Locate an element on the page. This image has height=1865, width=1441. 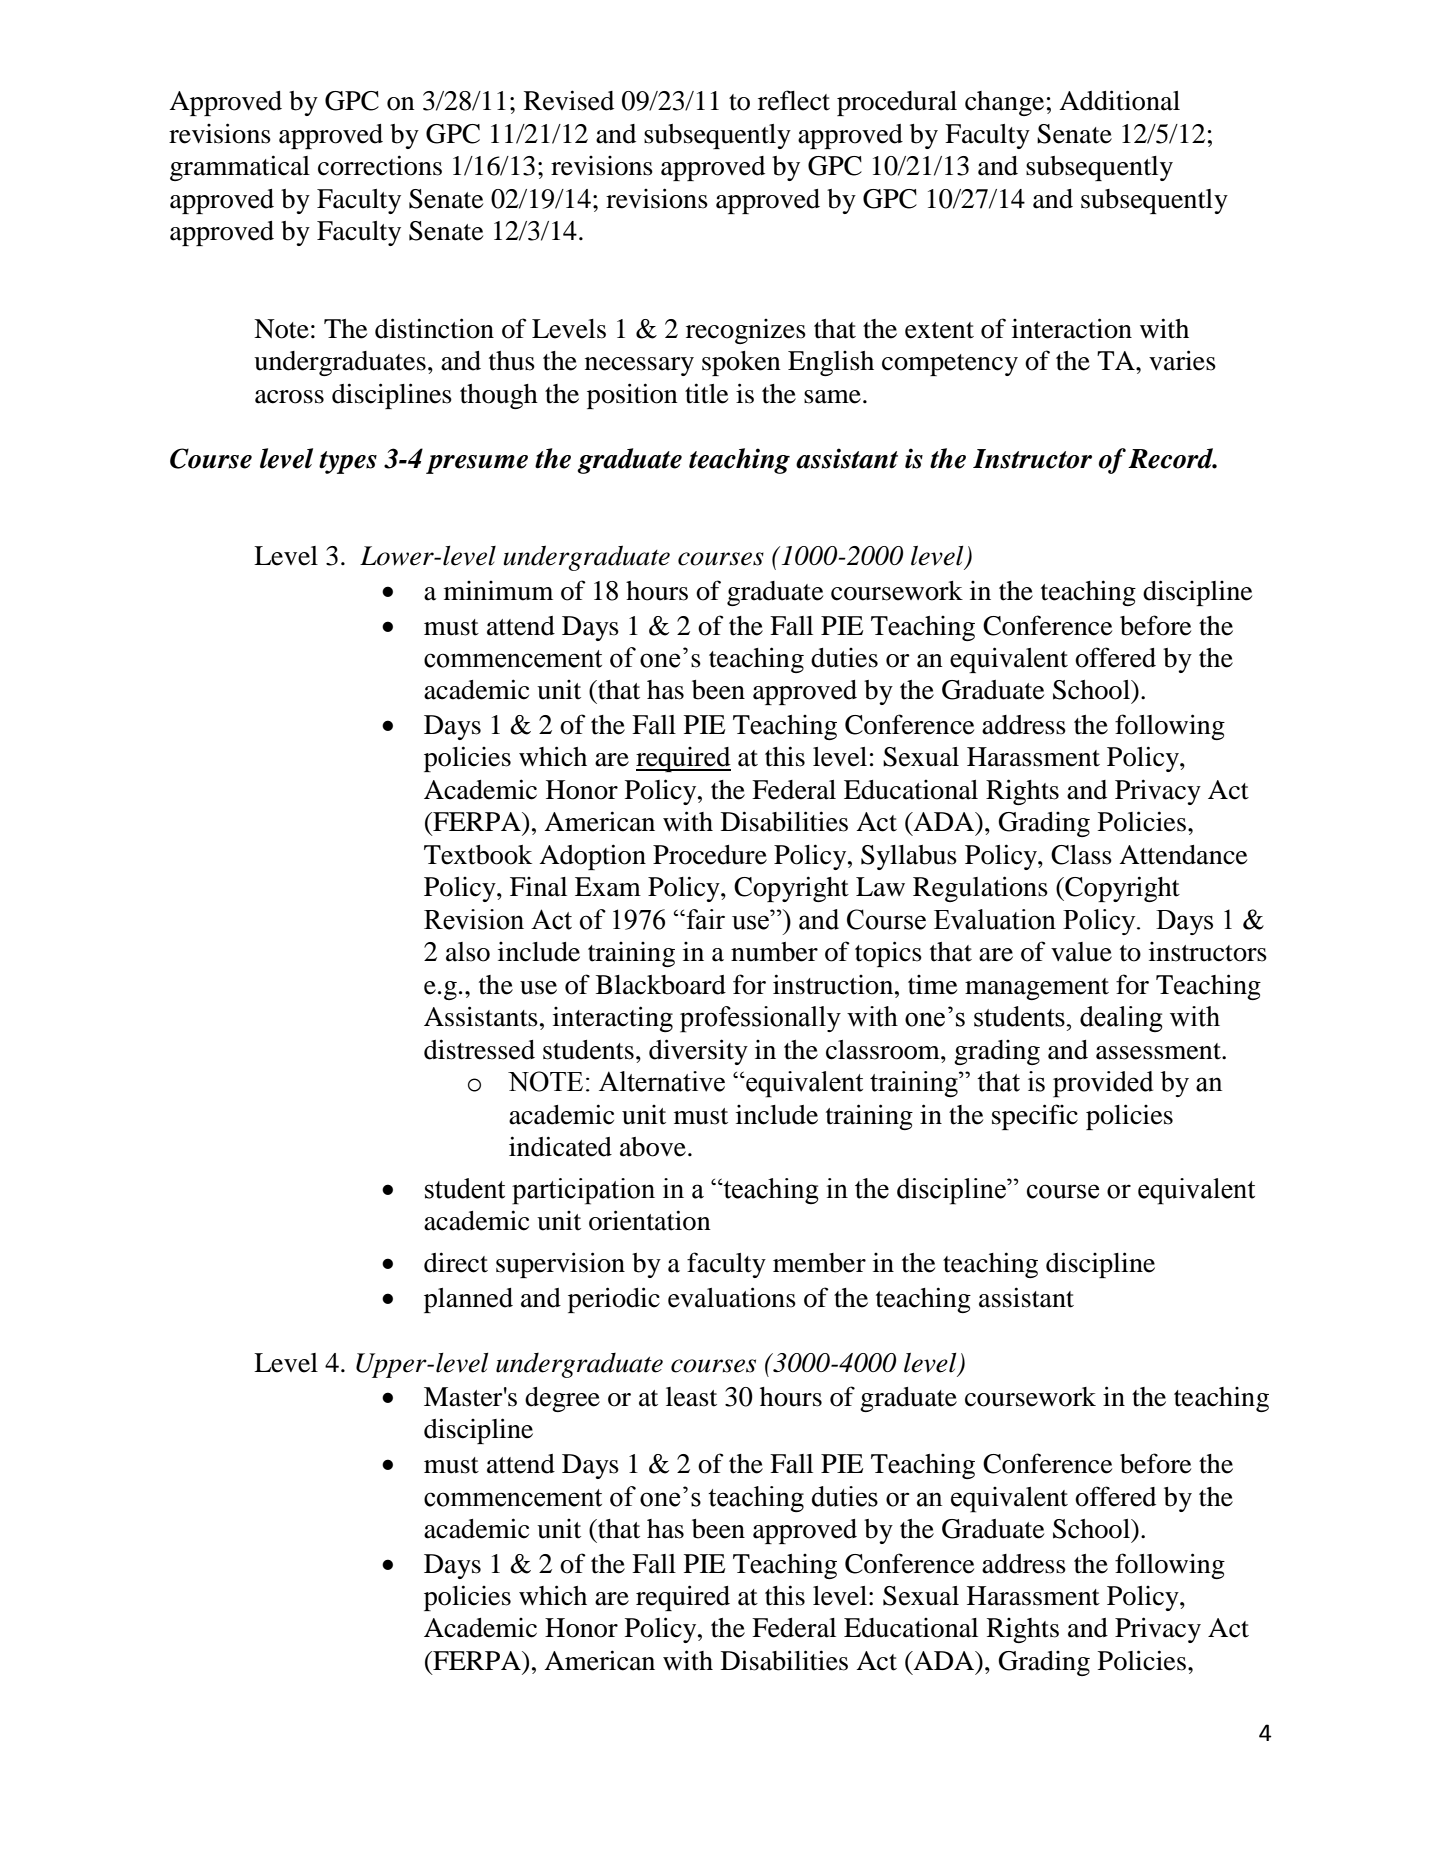
Additional is located at coordinates (1119, 100).
